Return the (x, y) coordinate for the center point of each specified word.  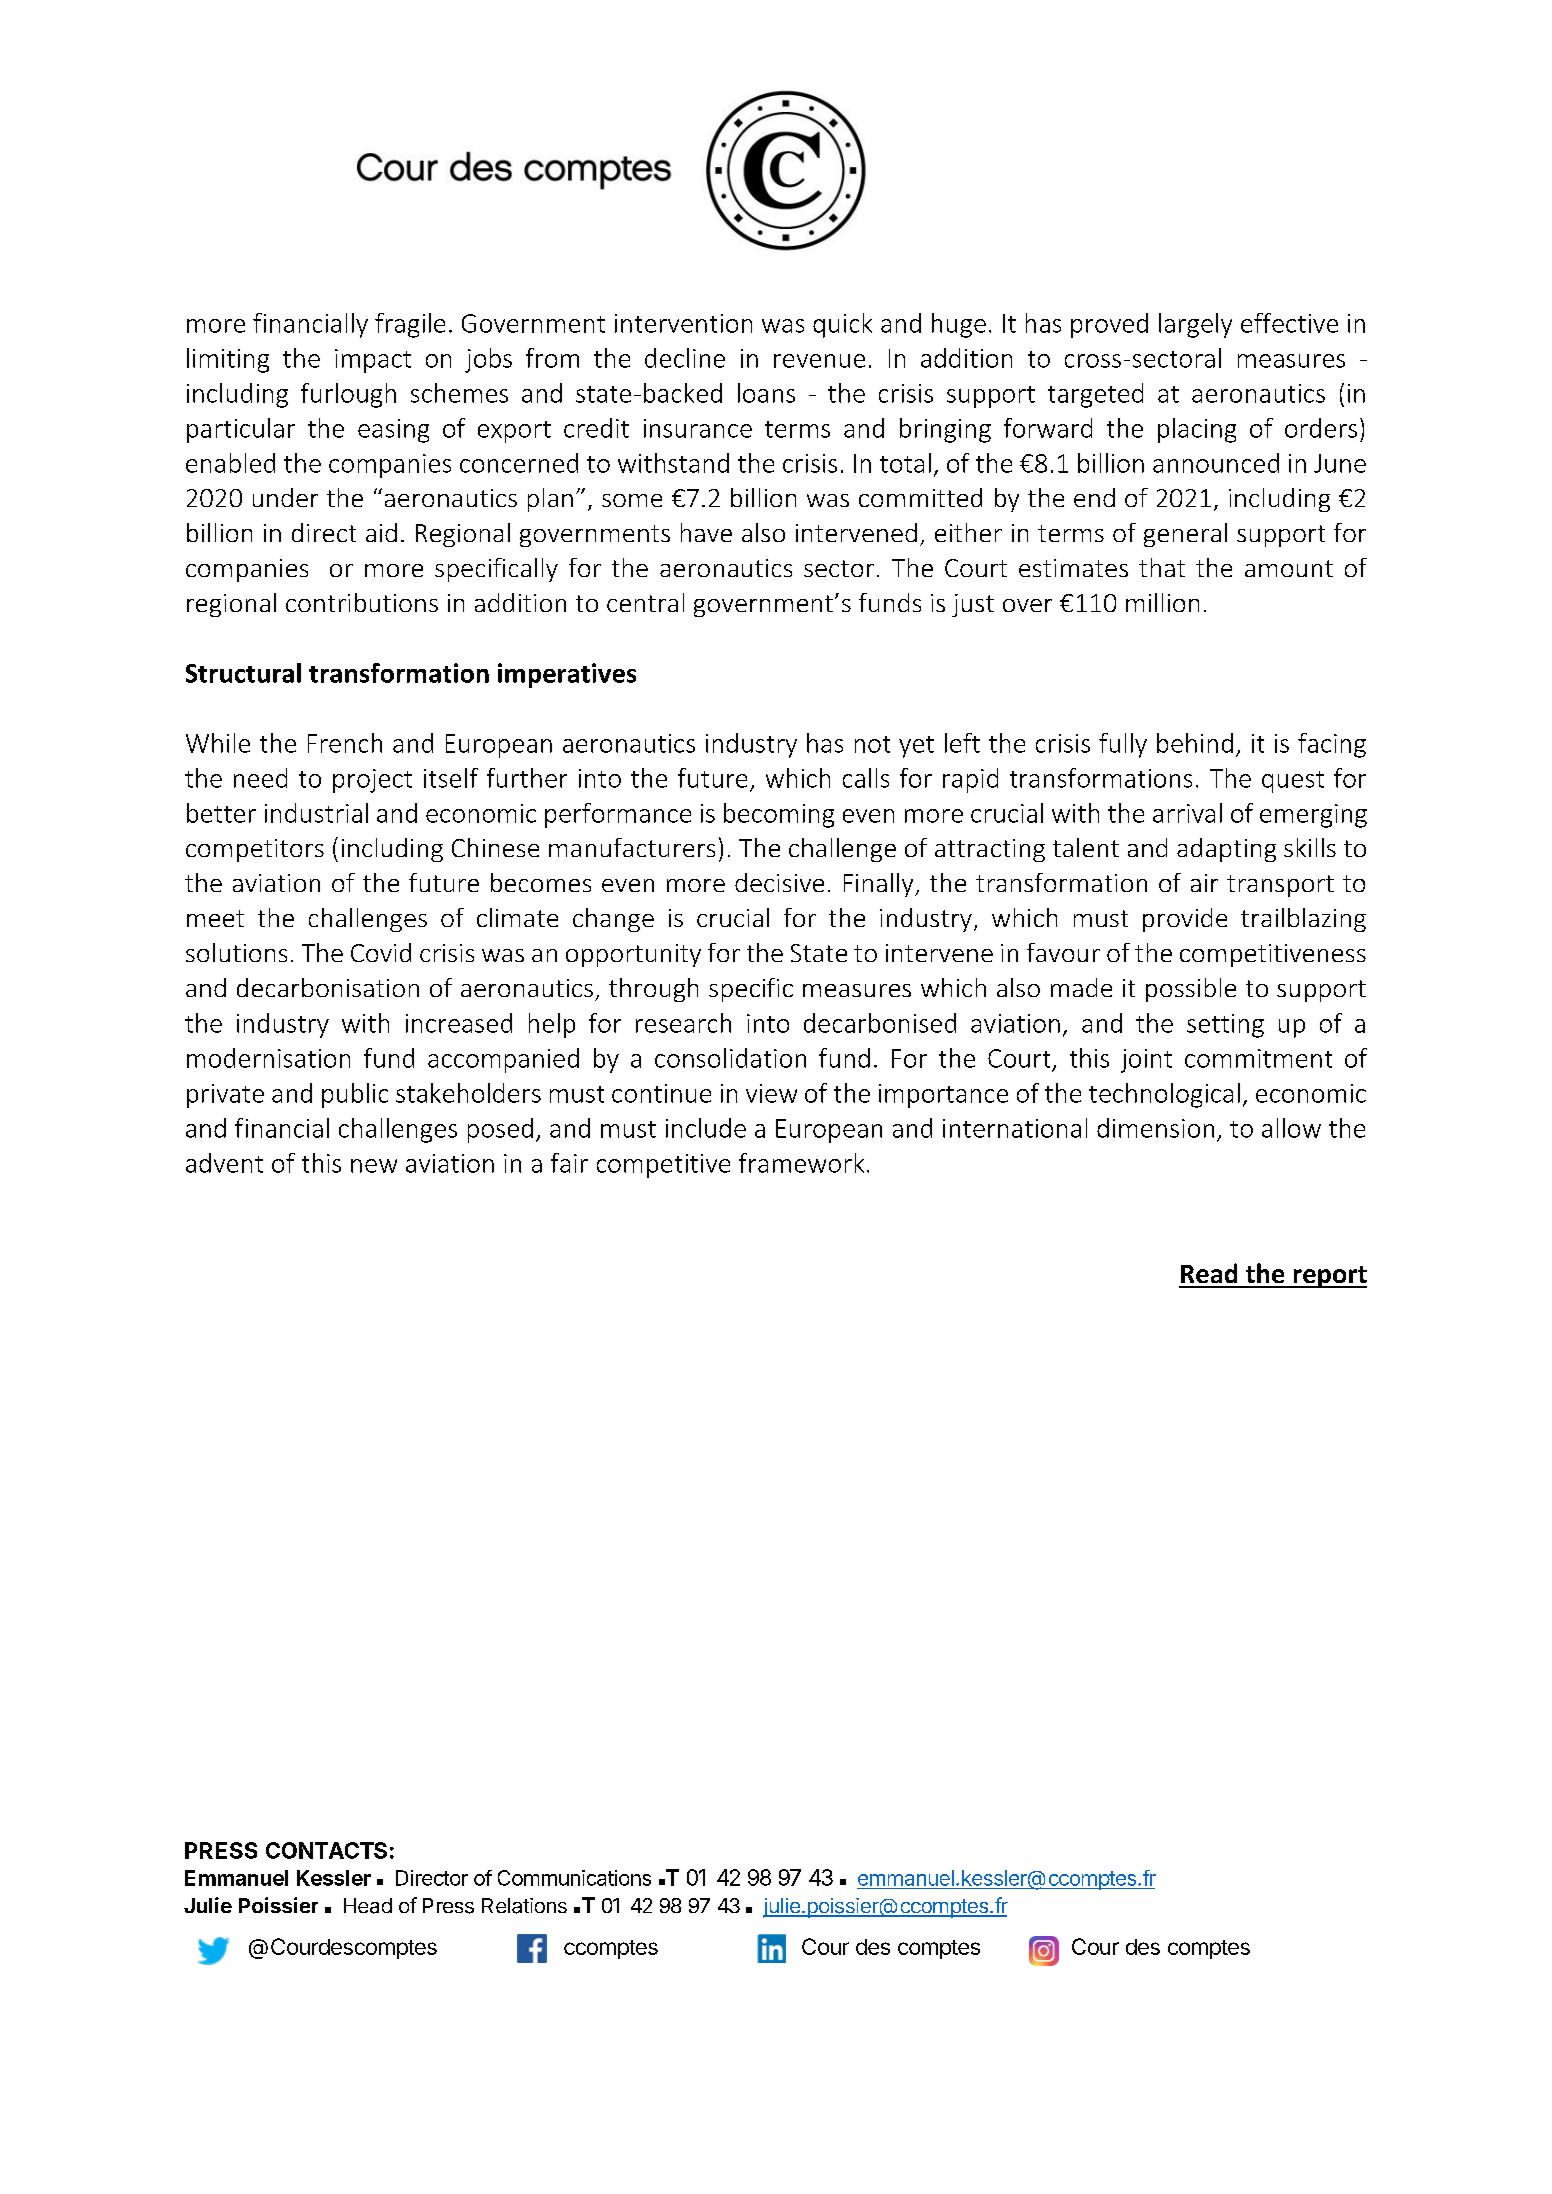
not (872, 744)
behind (1195, 743)
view (771, 1093)
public (355, 1095)
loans (766, 393)
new (374, 1166)
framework (801, 1163)
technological (1164, 1095)
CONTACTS (326, 1850)
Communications (574, 1878)
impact (373, 361)
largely (1195, 325)
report (1329, 1277)
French (345, 743)
